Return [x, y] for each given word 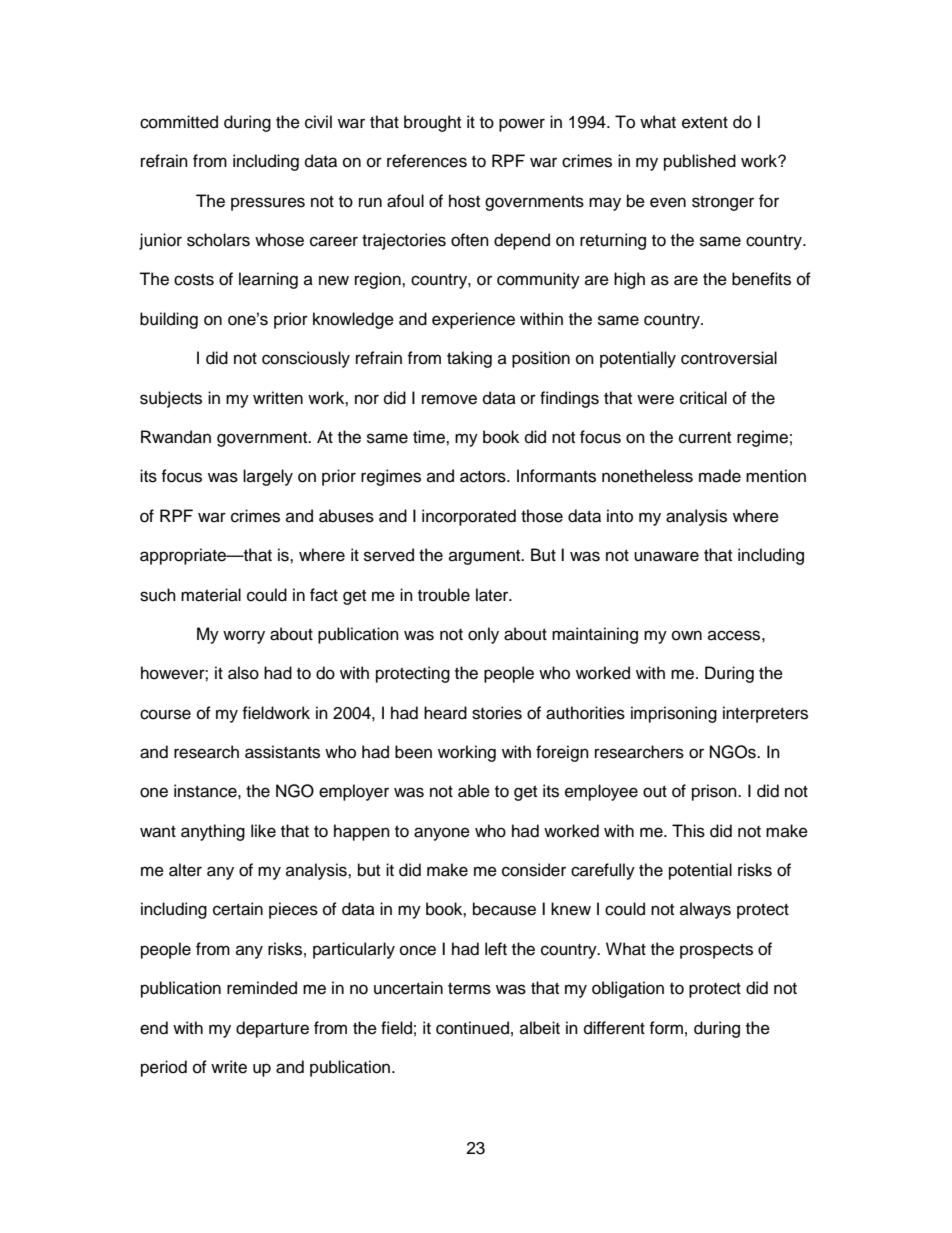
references [427, 161]
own [687, 635]
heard [445, 713]
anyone [442, 834]
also [243, 673]
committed [179, 122]
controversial [729, 358]
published [700, 162]
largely [268, 477]
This [688, 831]
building [169, 320]
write [229, 1067]
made [720, 476]
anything [213, 832]
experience [473, 320]
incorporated [469, 517]
